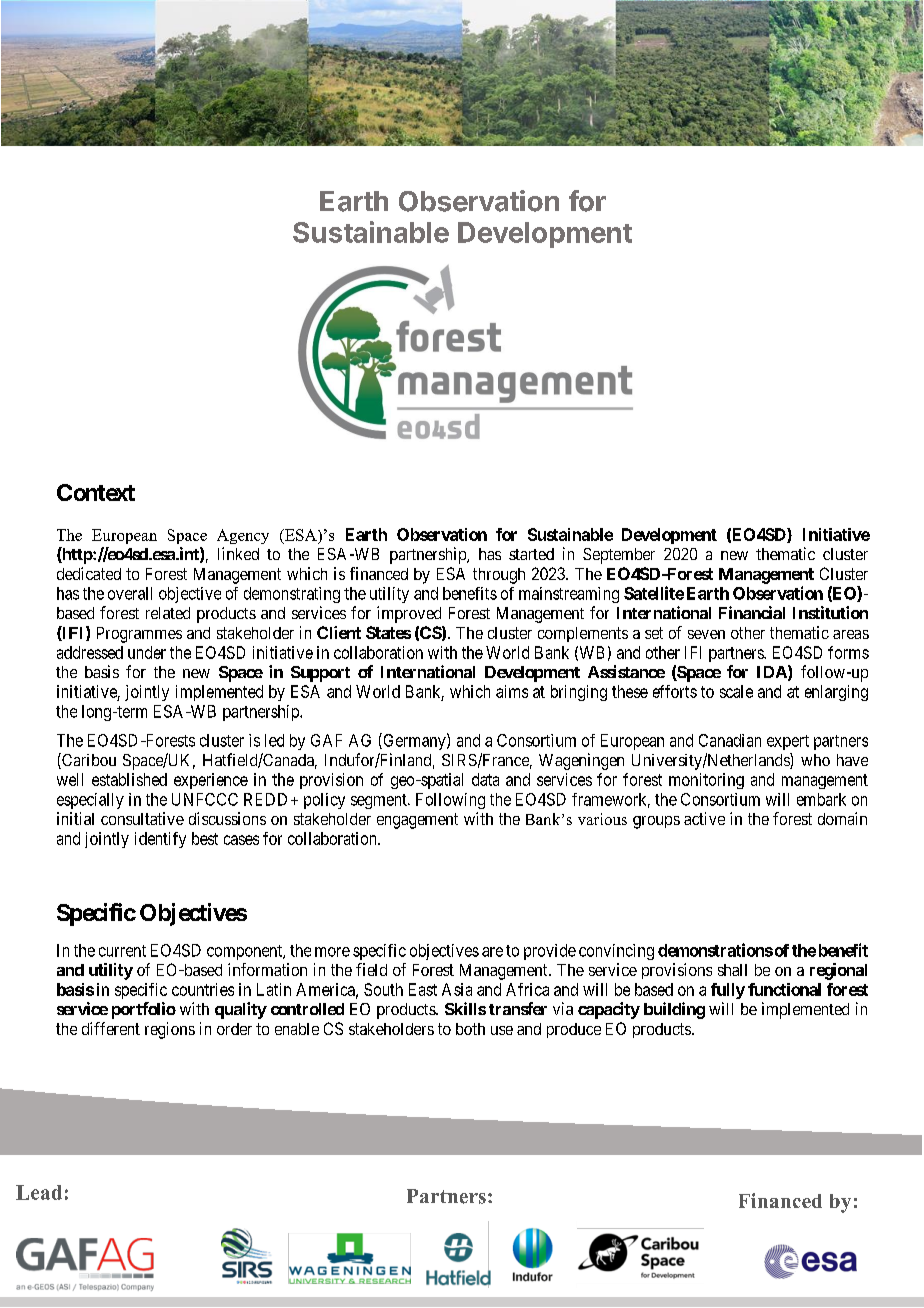 Image resolution: width=924 pixels, height=1308 pixels. I want to click on produce, so click(574, 1030).
